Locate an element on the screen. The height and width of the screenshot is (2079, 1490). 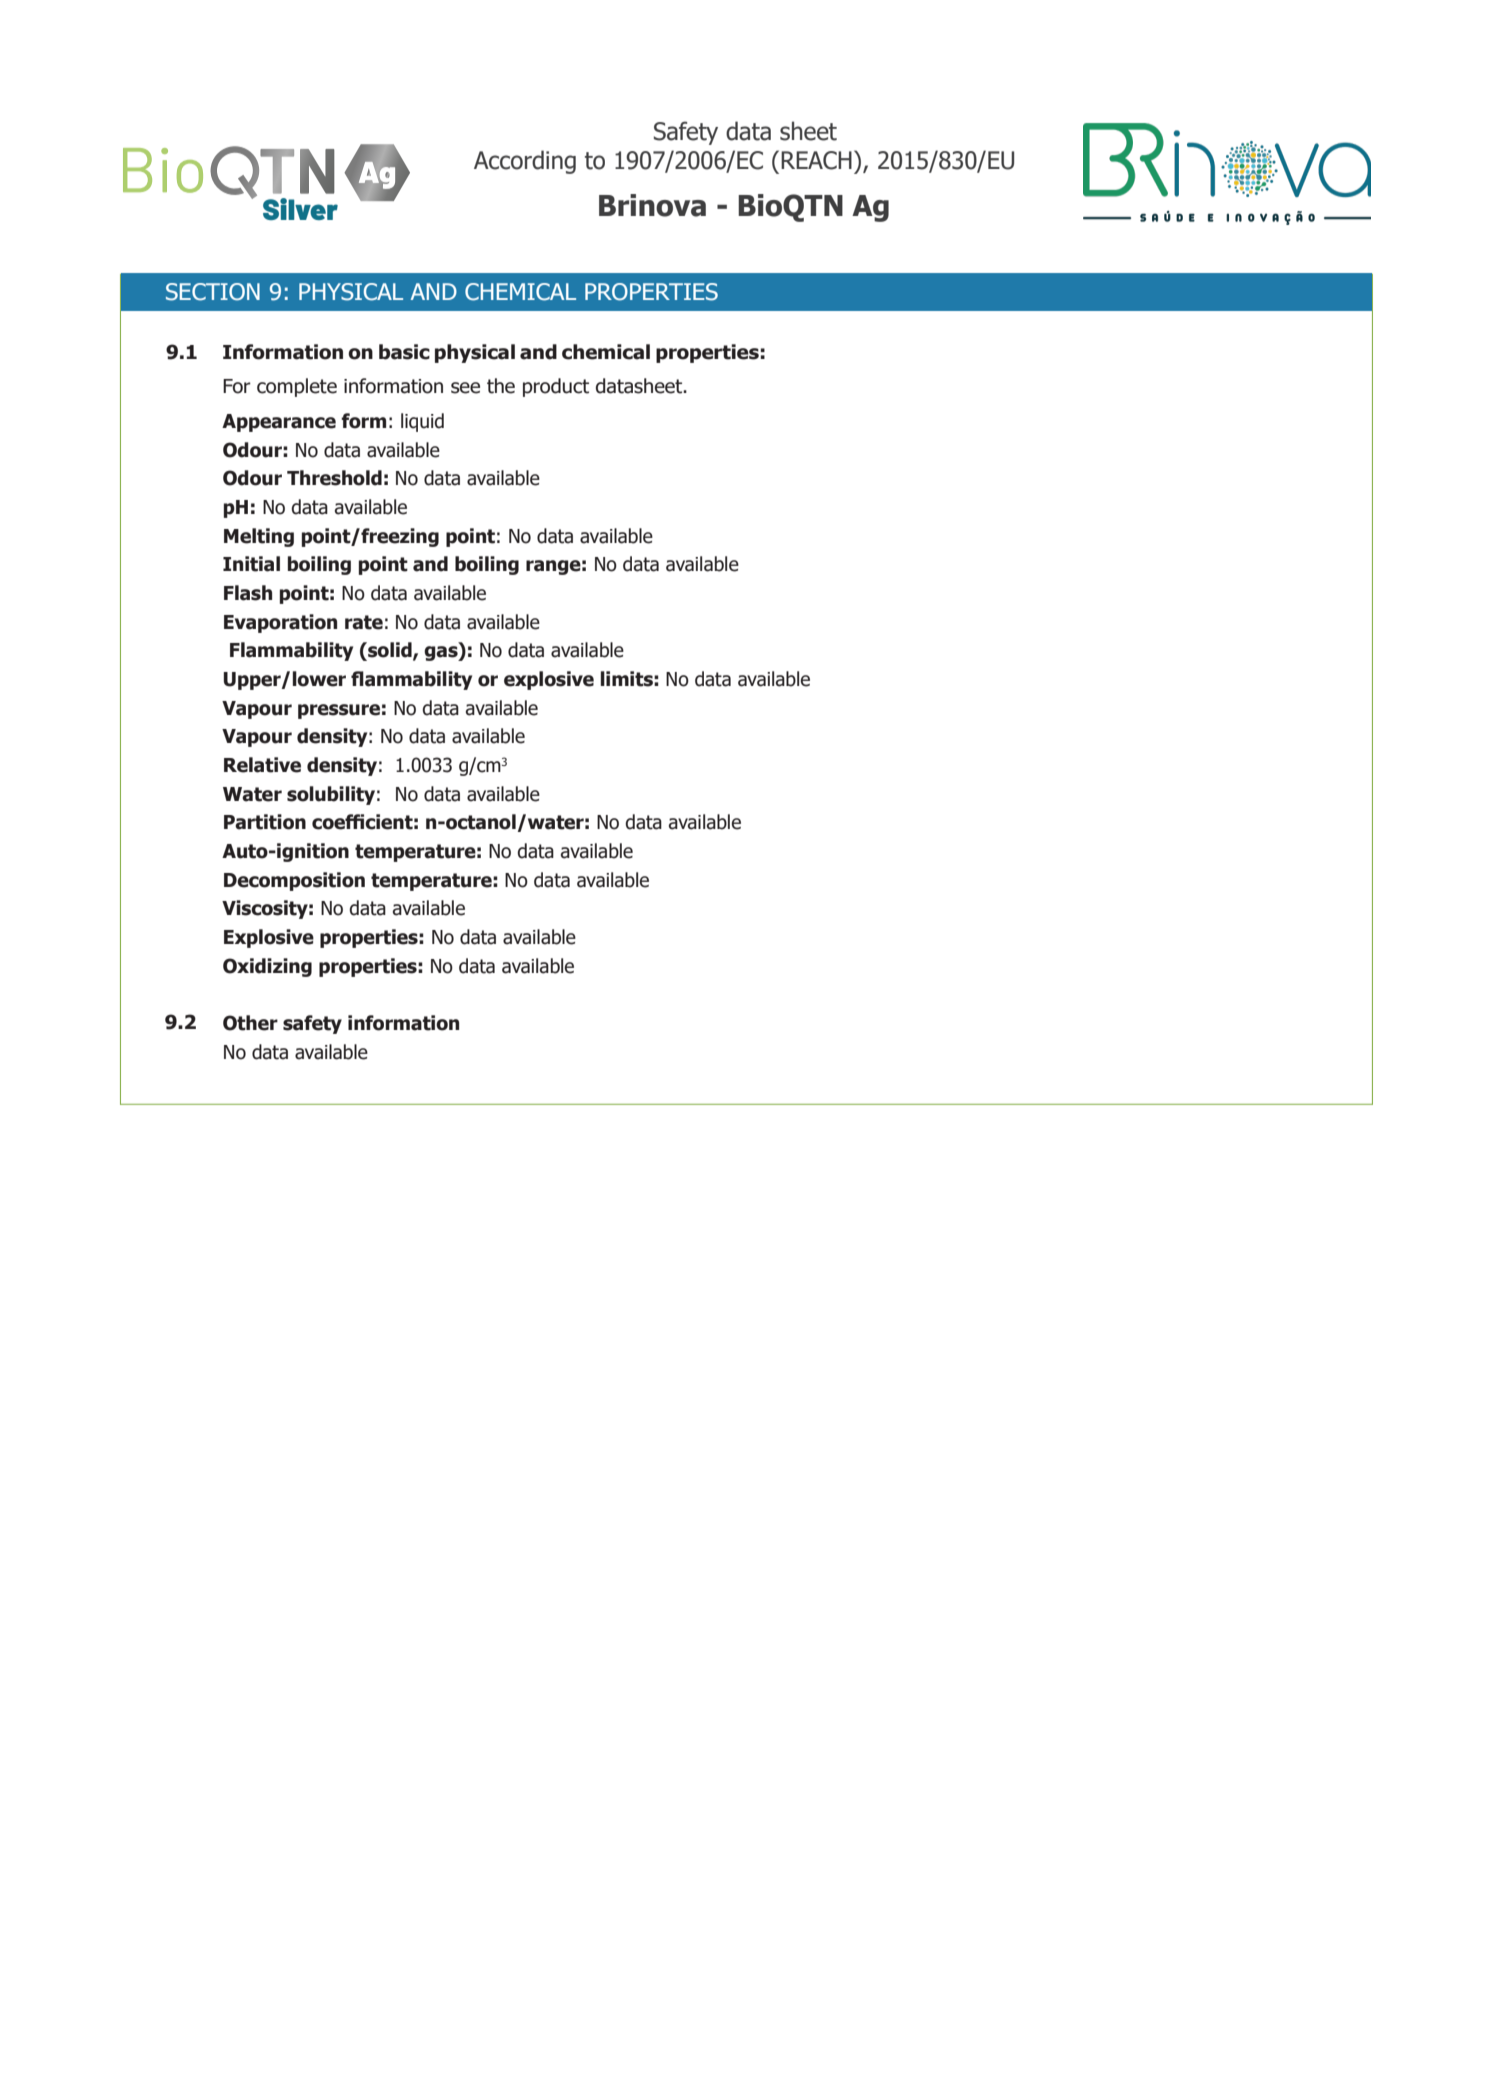
Silver is located at coordinates (300, 209).
